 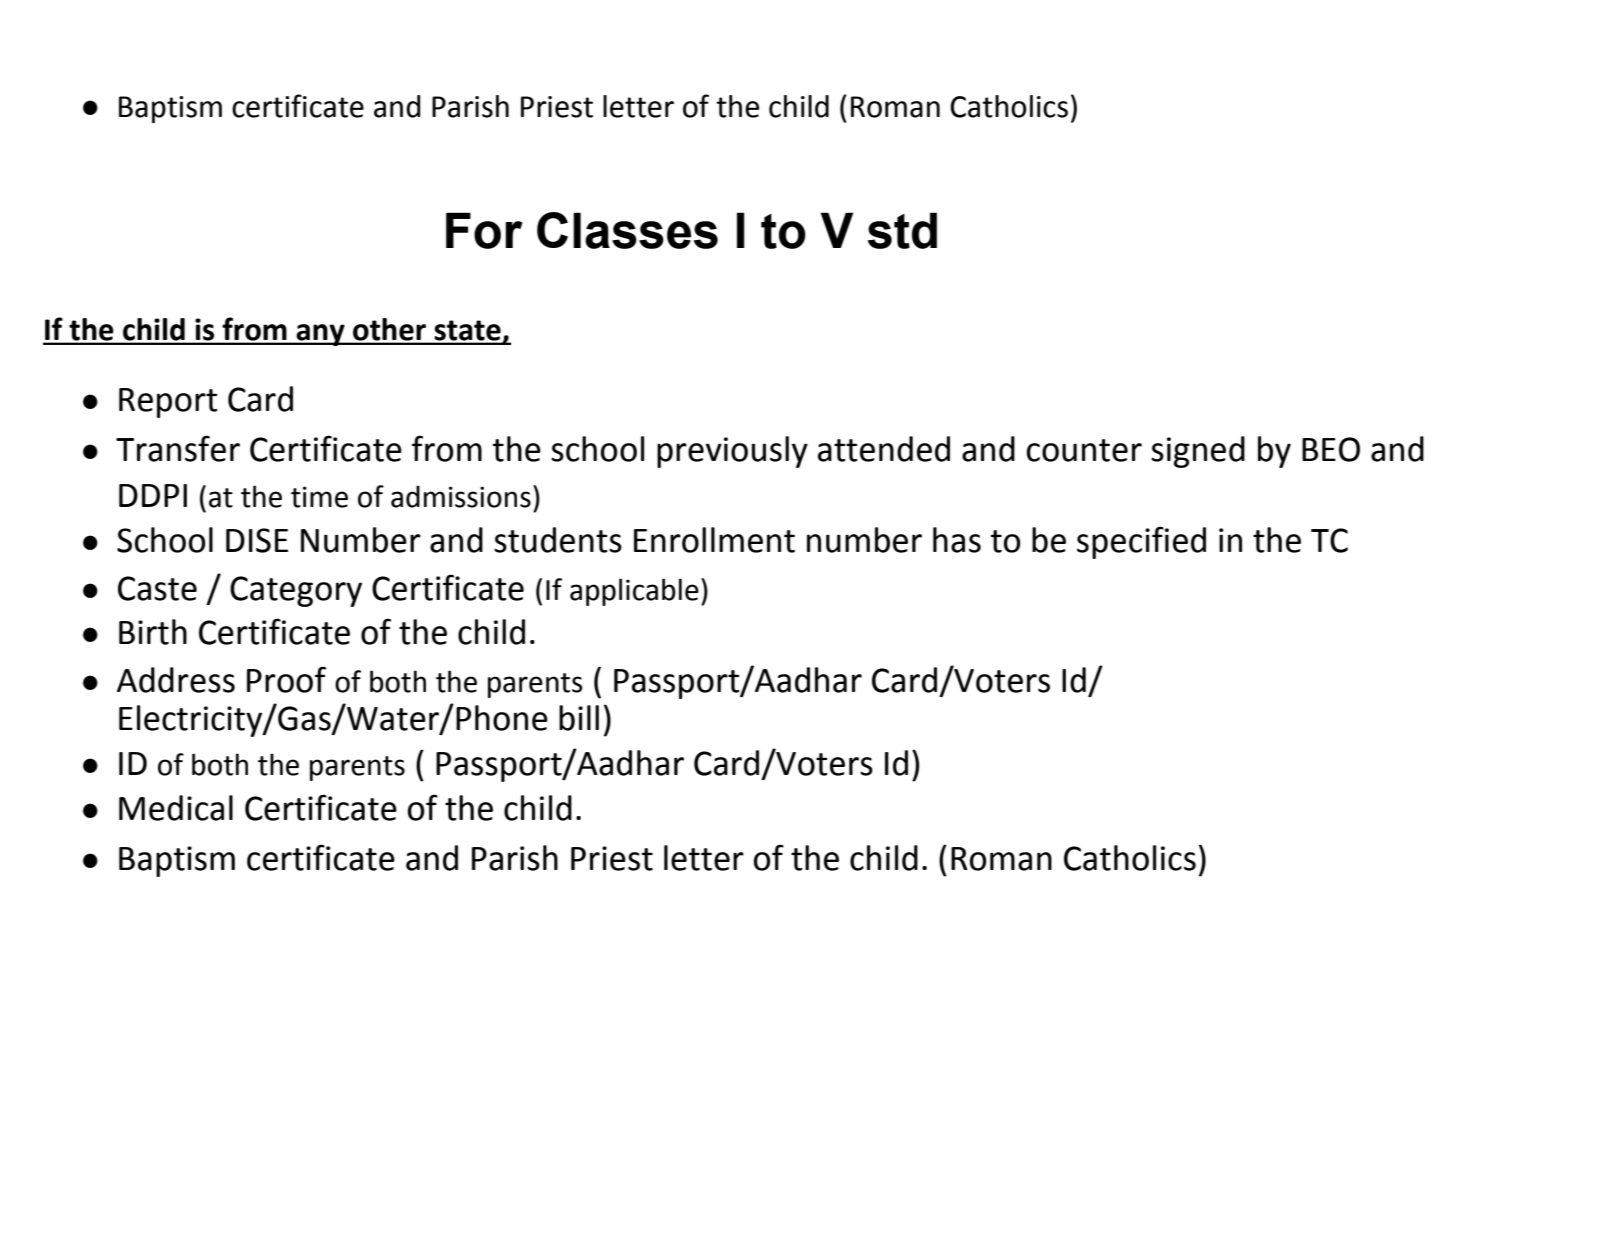 I want to click on Medical, so click(x=176, y=808).
